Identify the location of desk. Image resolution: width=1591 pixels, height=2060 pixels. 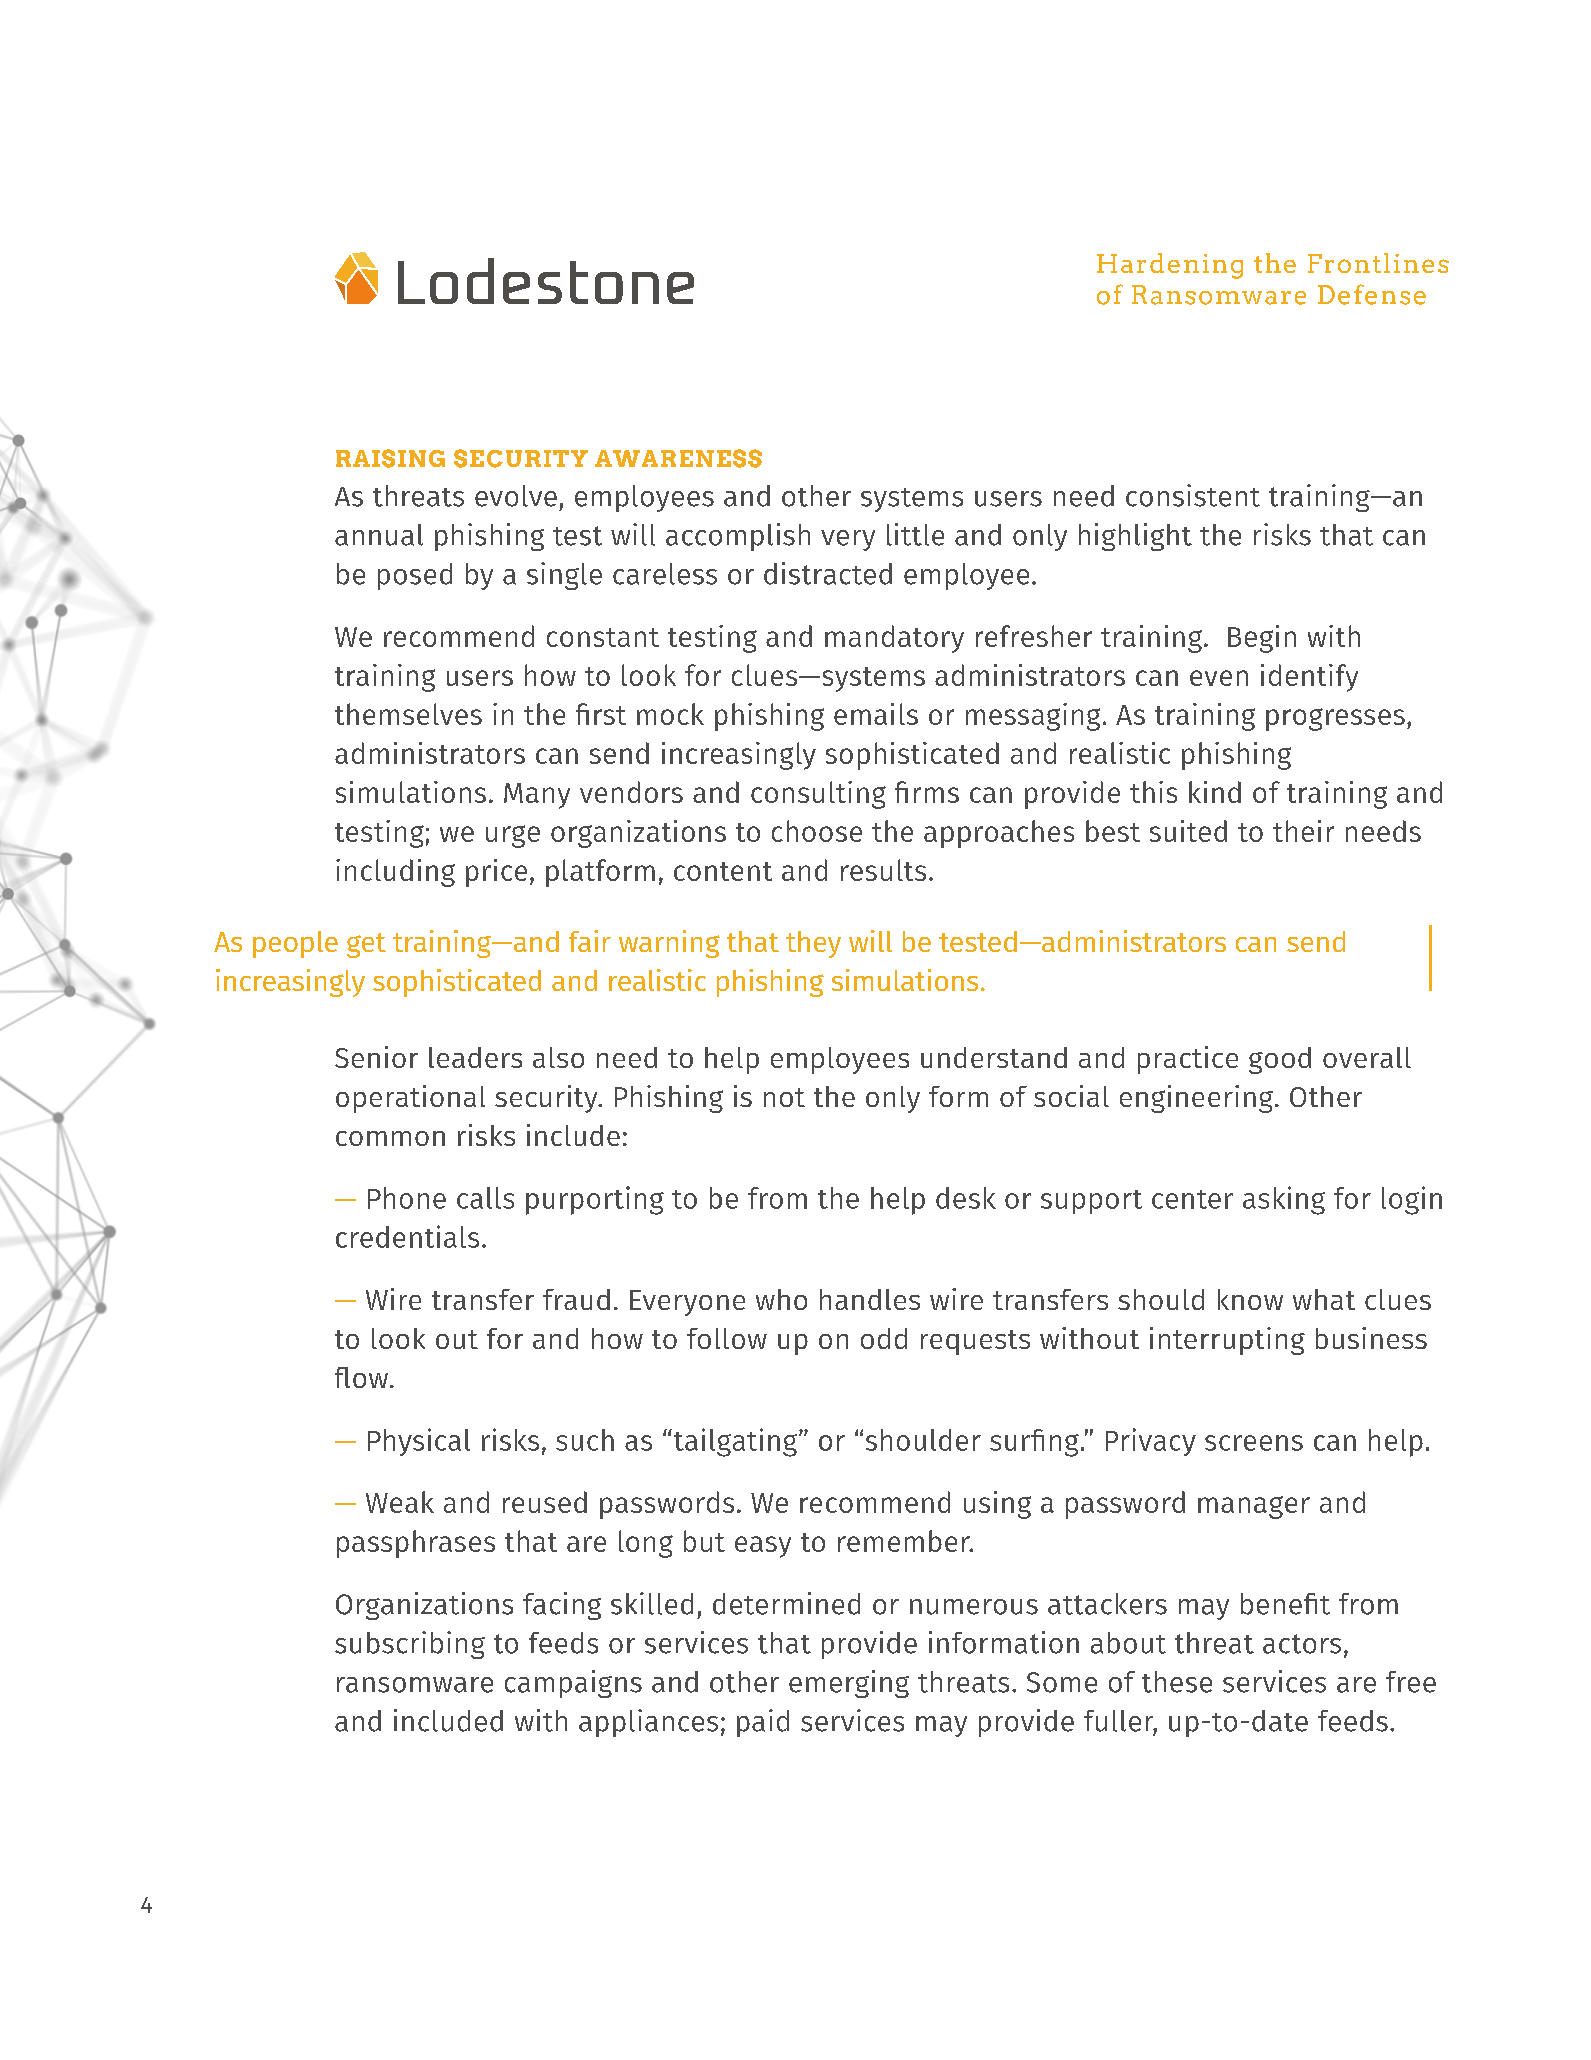
(966, 1198).
